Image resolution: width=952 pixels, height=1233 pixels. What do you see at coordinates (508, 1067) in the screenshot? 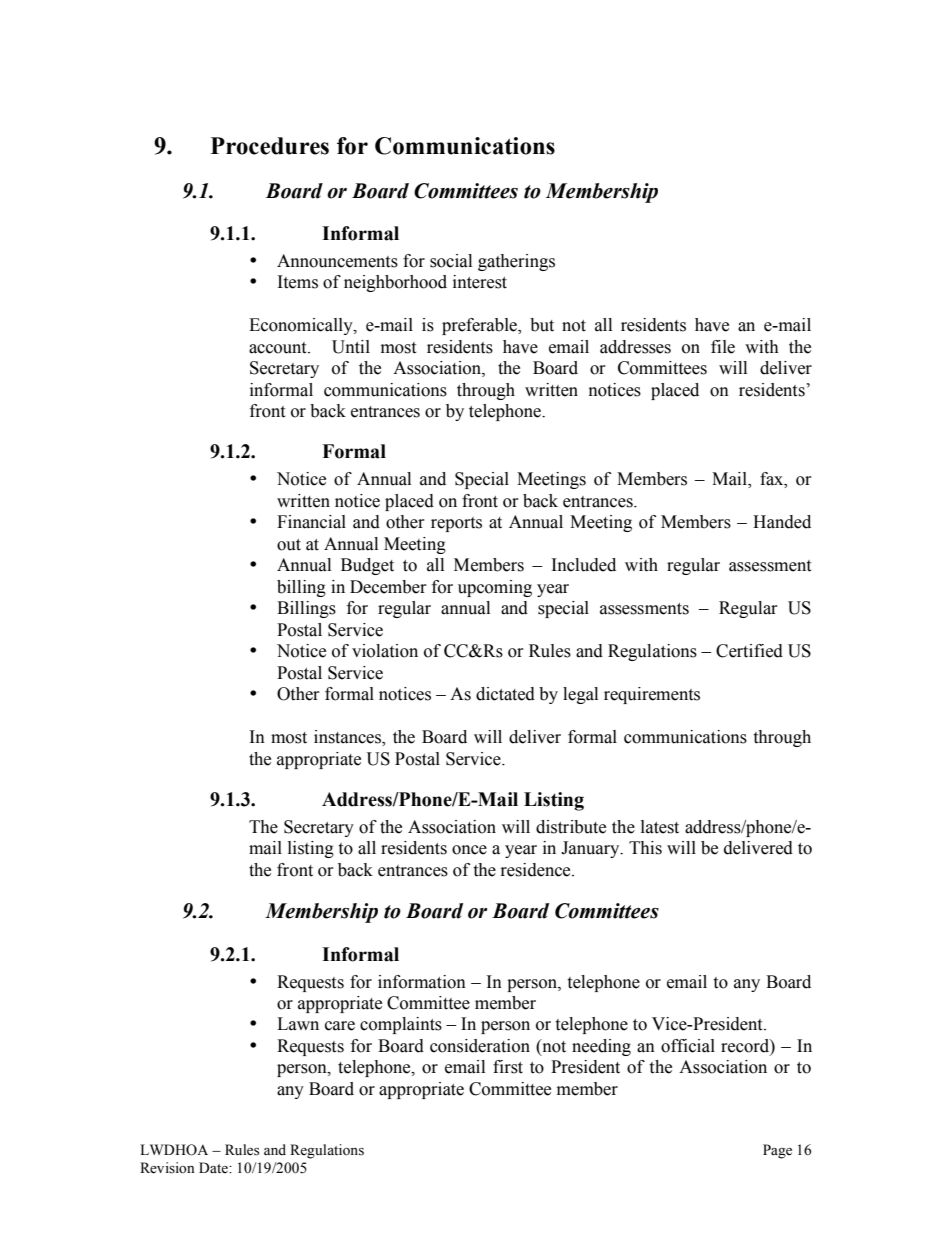
I see `first` at bounding box center [508, 1067].
